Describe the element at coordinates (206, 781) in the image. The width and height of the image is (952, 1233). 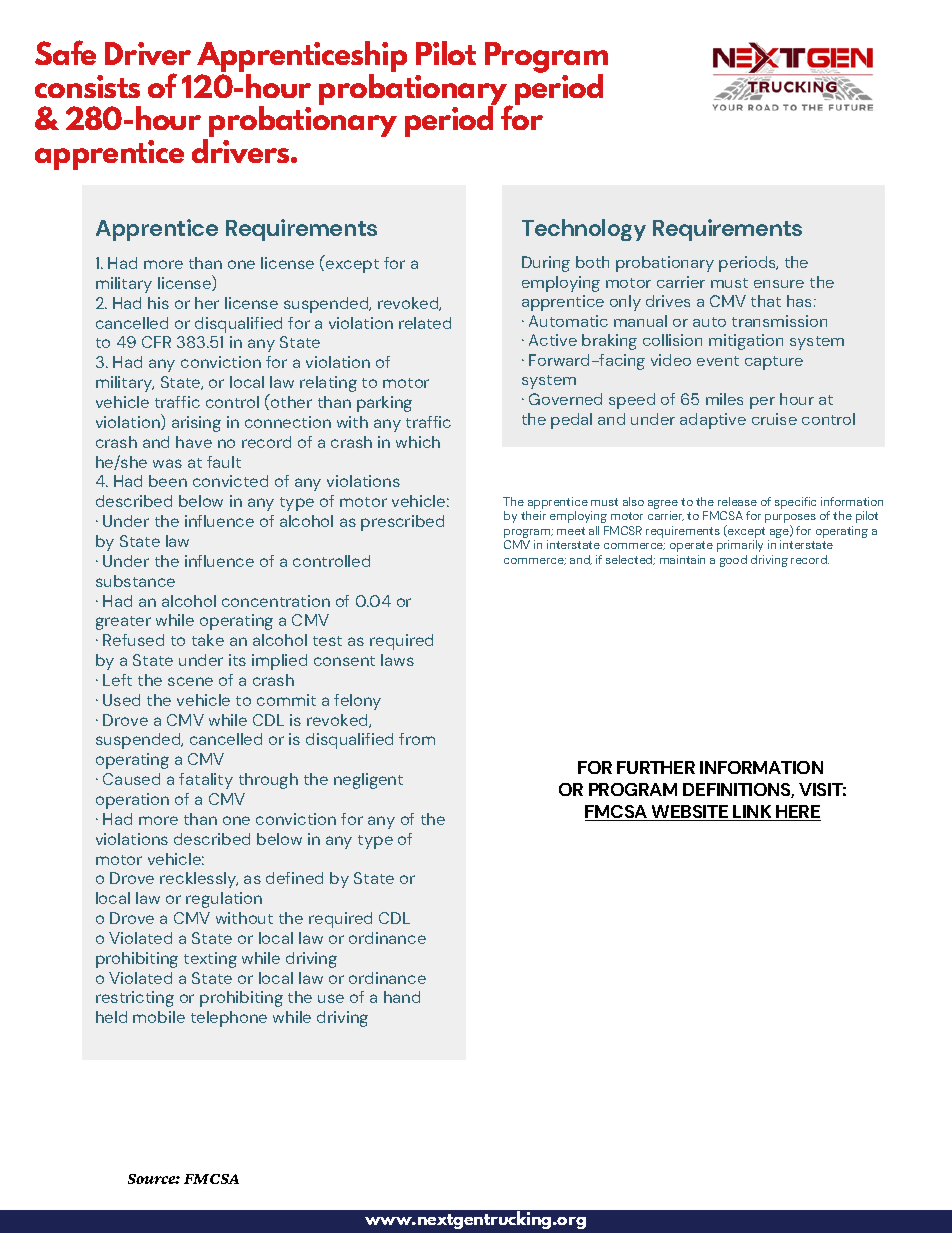
I see `fatality` at that location.
